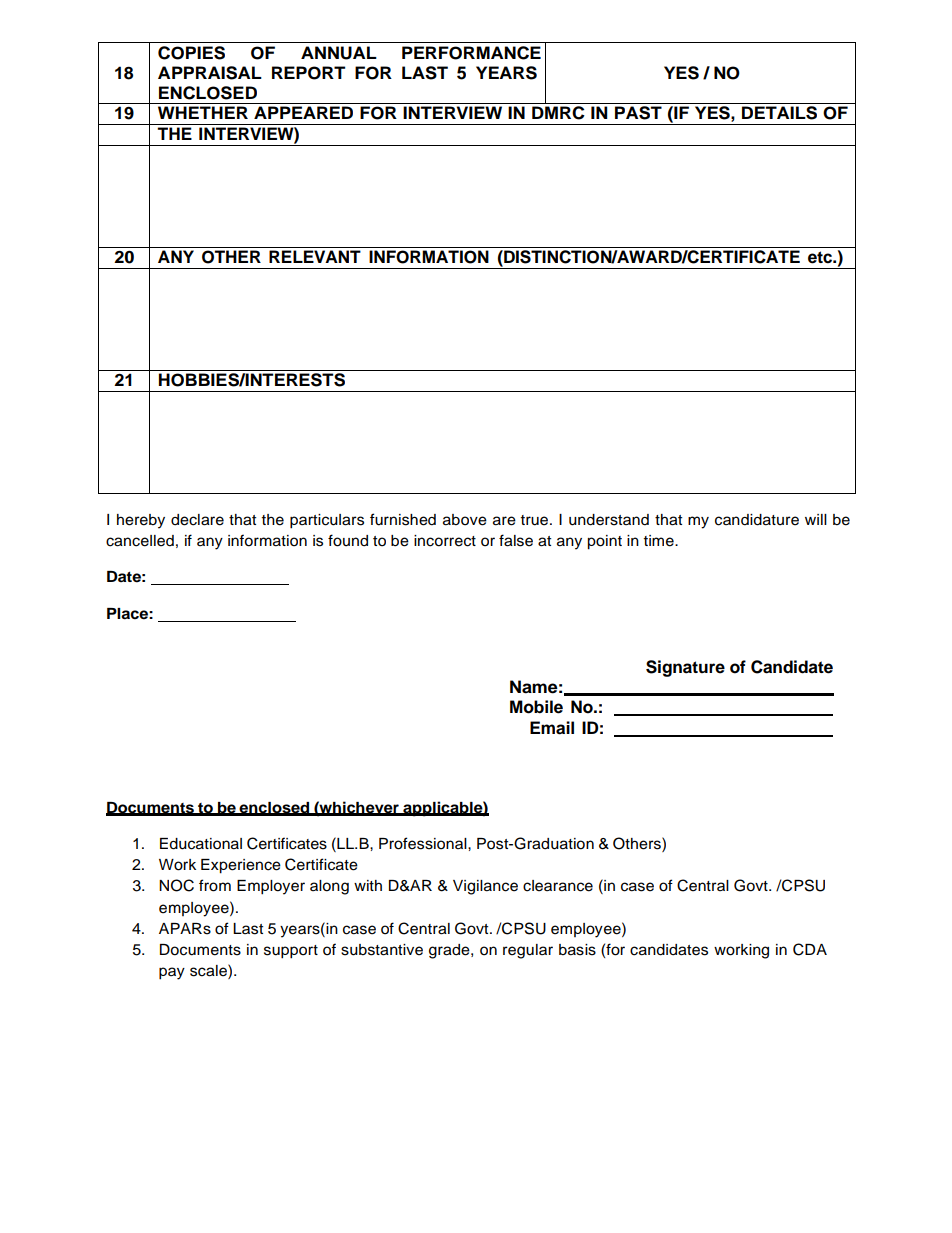 The height and width of the screenshot is (1233, 952). I want to click on Educational, so click(201, 844).
